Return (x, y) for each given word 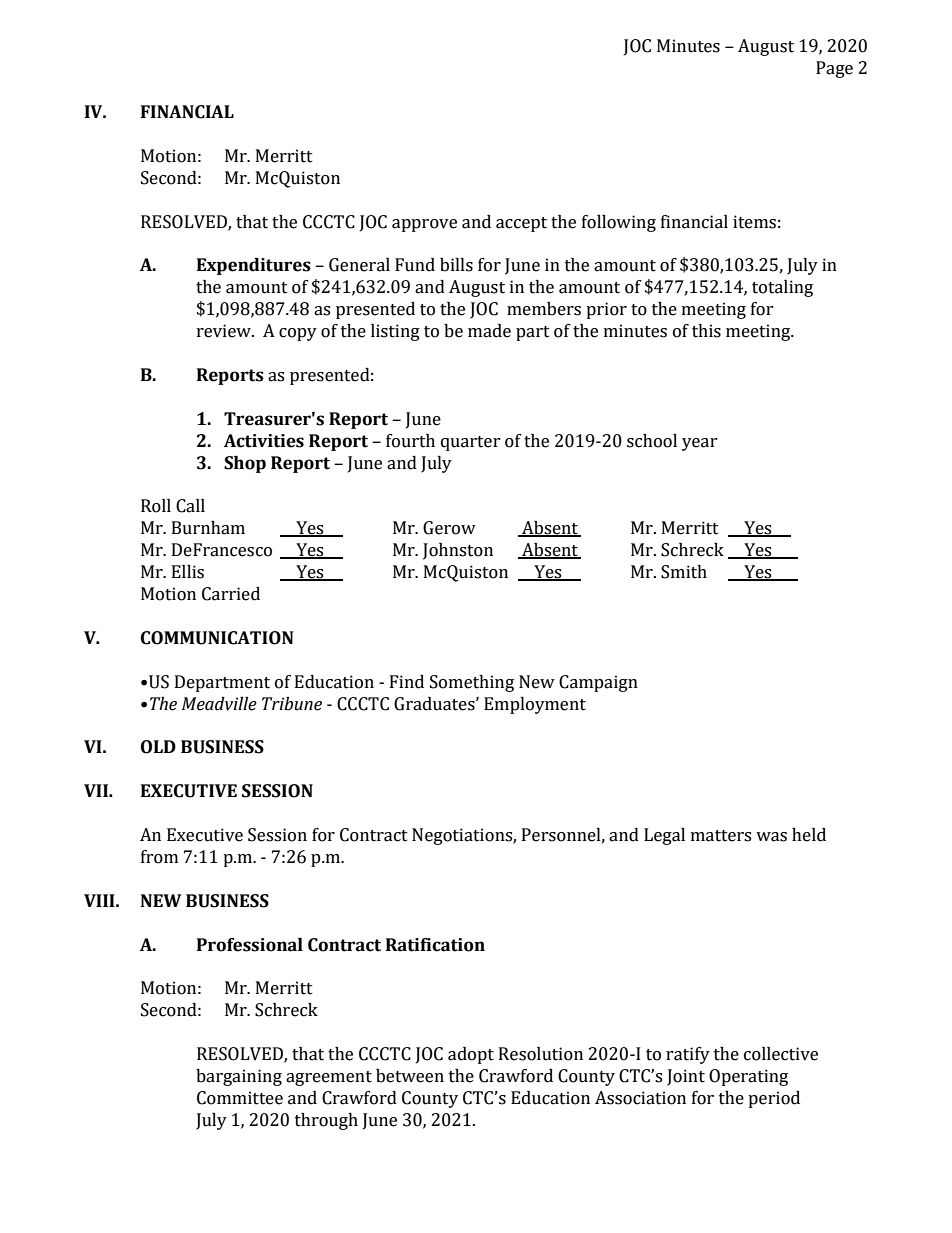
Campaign (598, 683)
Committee (240, 1098)
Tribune (292, 704)
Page (834, 69)
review (225, 331)
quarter (471, 443)
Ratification (435, 945)
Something (472, 683)
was (771, 837)
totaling (782, 288)
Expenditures (254, 266)
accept (521, 224)
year (700, 444)
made (489, 331)
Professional (250, 945)
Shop (245, 464)
